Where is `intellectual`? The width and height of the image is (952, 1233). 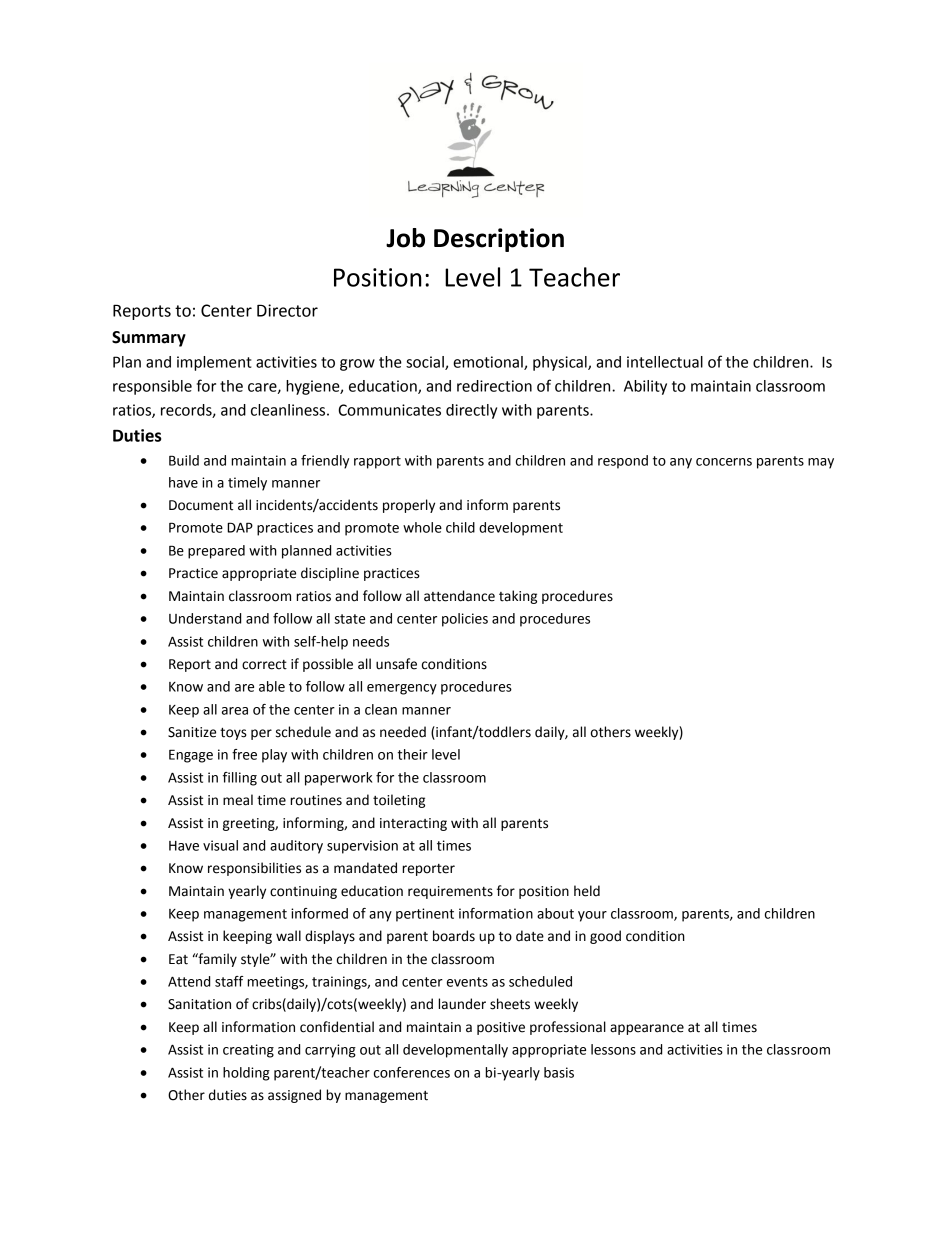
intellectual is located at coordinates (665, 362).
